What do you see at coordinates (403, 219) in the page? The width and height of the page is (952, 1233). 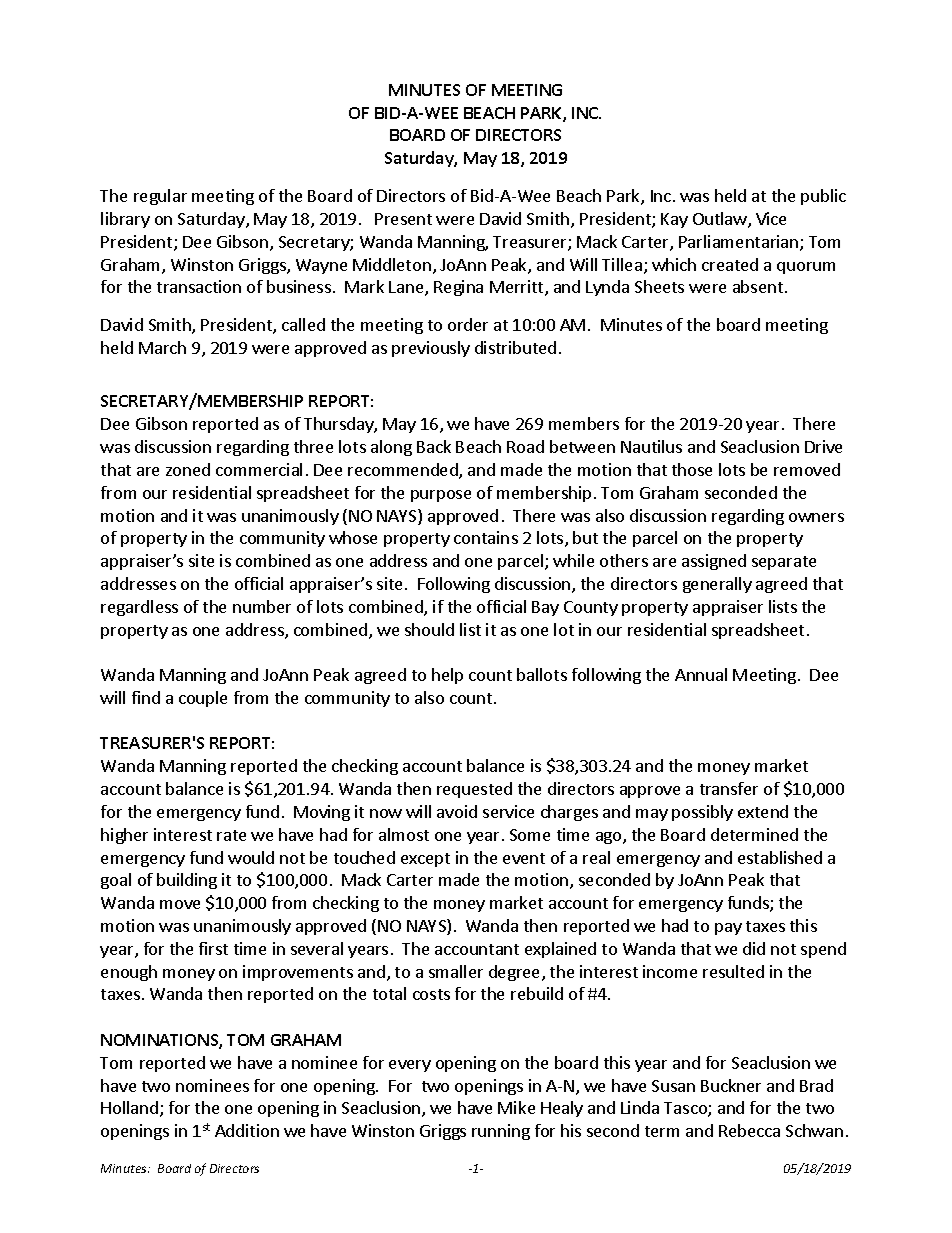 I see `Present` at bounding box center [403, 219].
